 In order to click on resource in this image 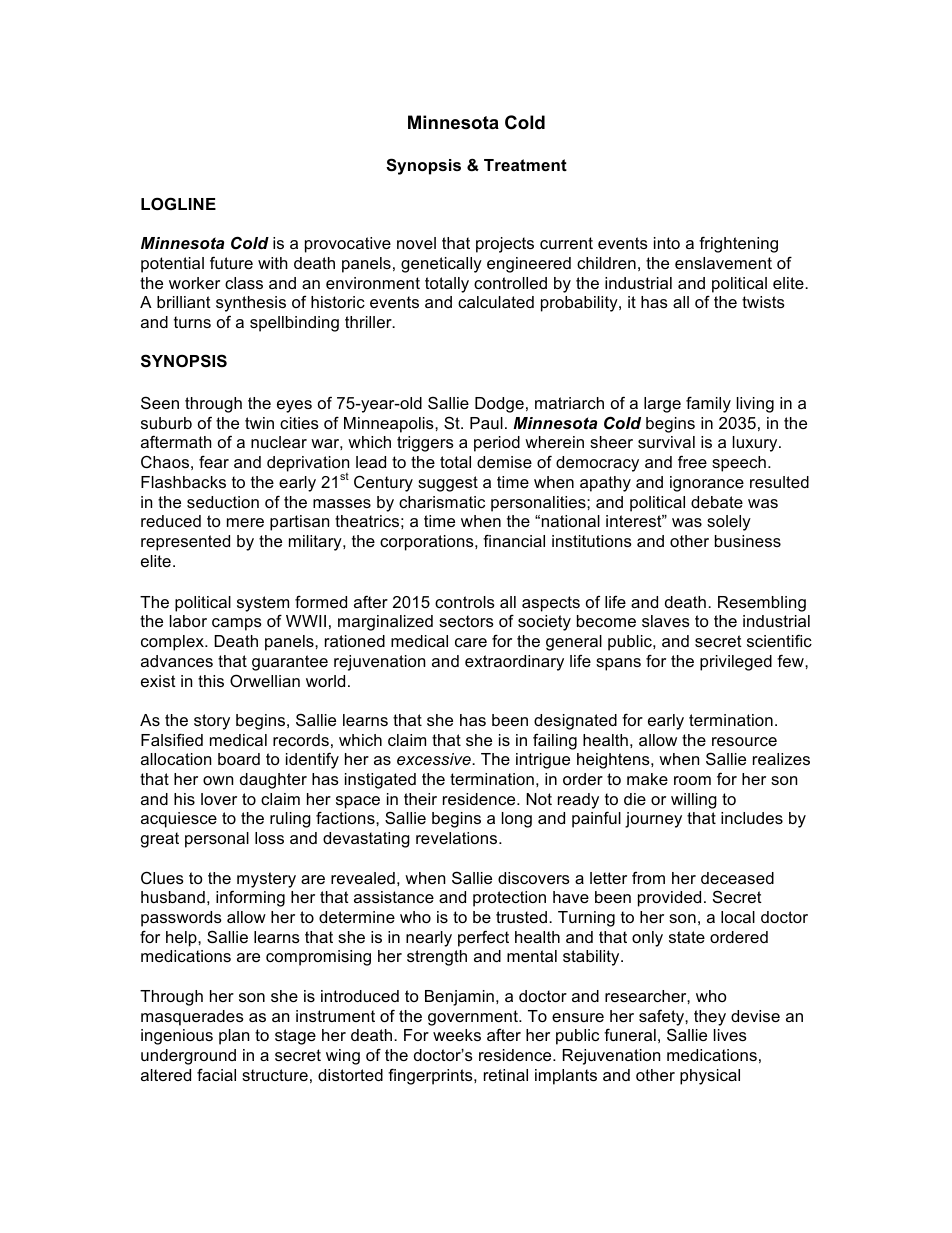, I will do `click(744, 741)`.
